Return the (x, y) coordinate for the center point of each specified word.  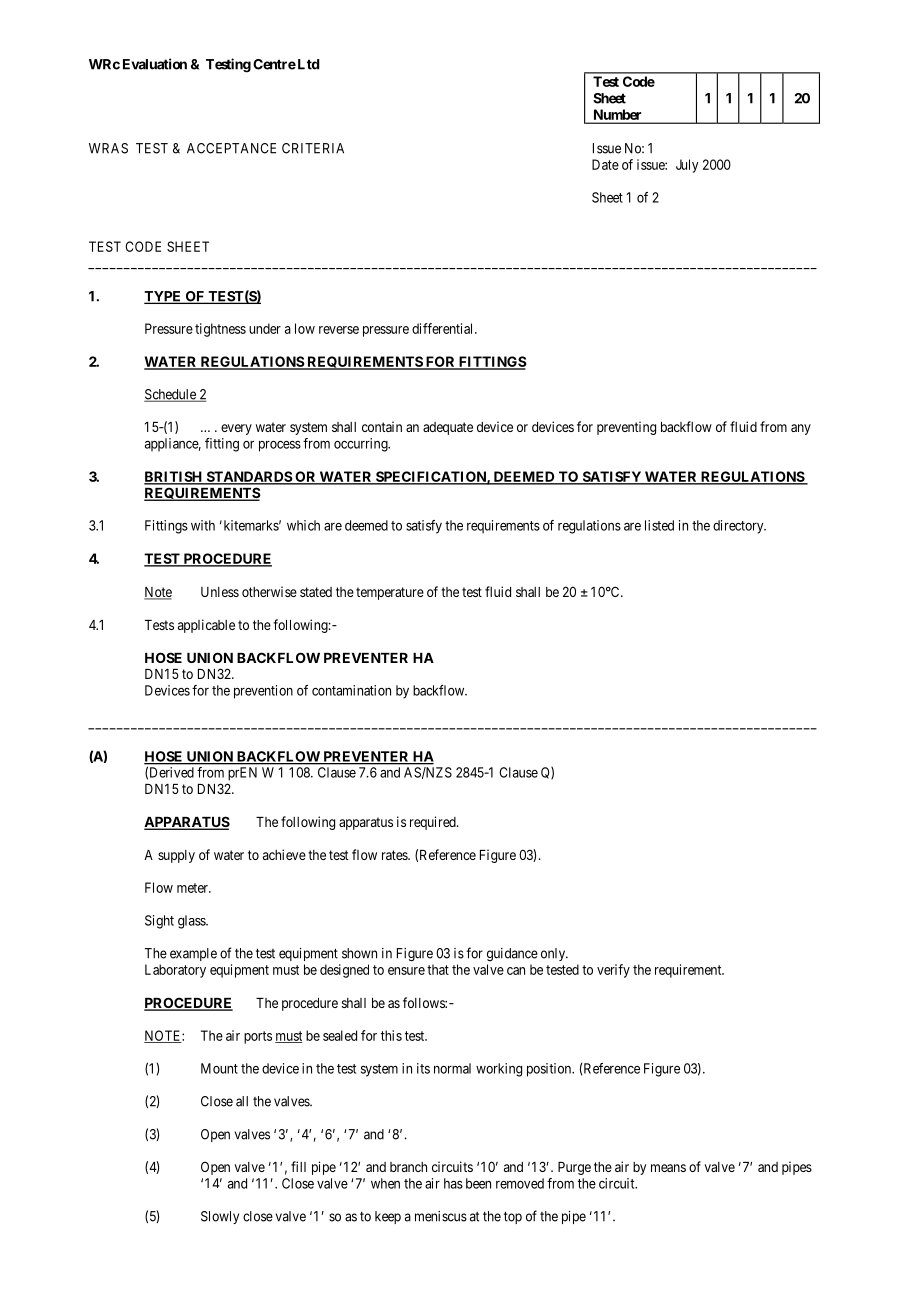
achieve (284, 854)
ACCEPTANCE (231, 148)
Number (617, 114)
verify (613, 971)
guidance (512, 954)
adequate (448, 428)
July (687, 166)
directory (739, 527)
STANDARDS (248, 477)
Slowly (220, 1217)
